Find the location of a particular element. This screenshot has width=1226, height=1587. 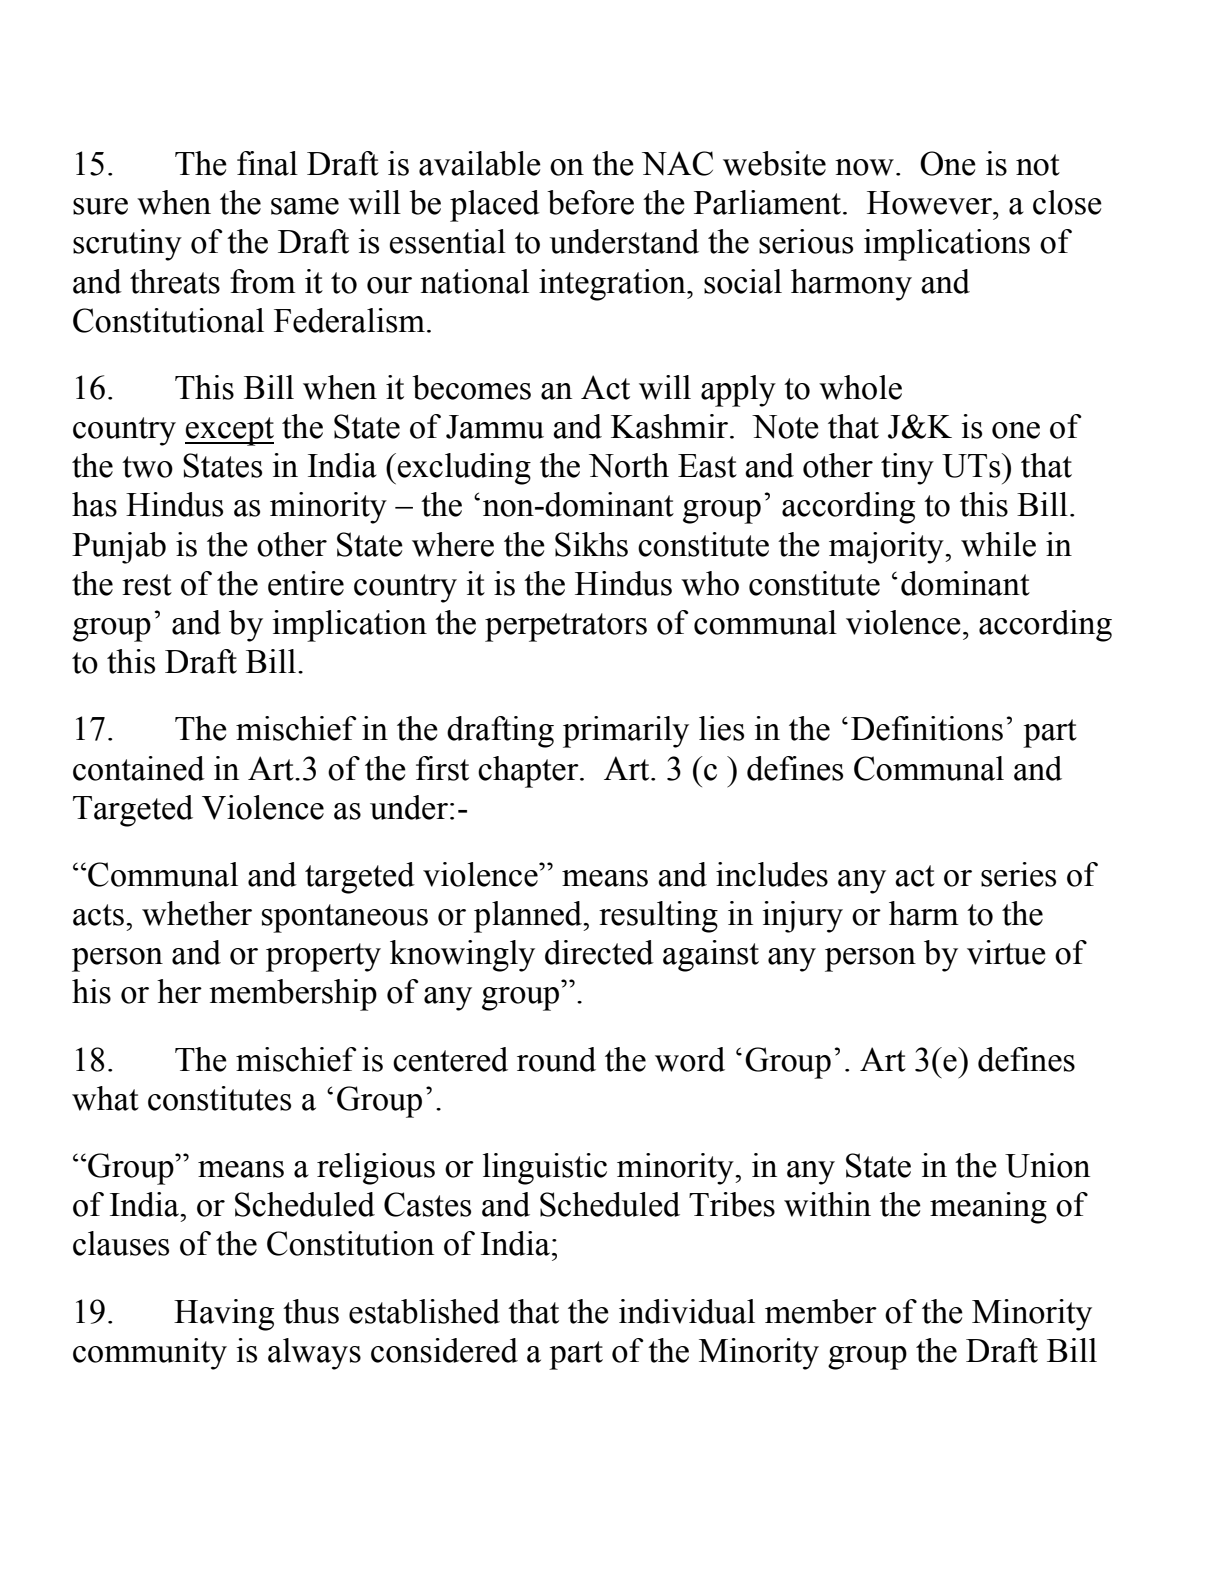

directed is located at coordinates (599, 952).
